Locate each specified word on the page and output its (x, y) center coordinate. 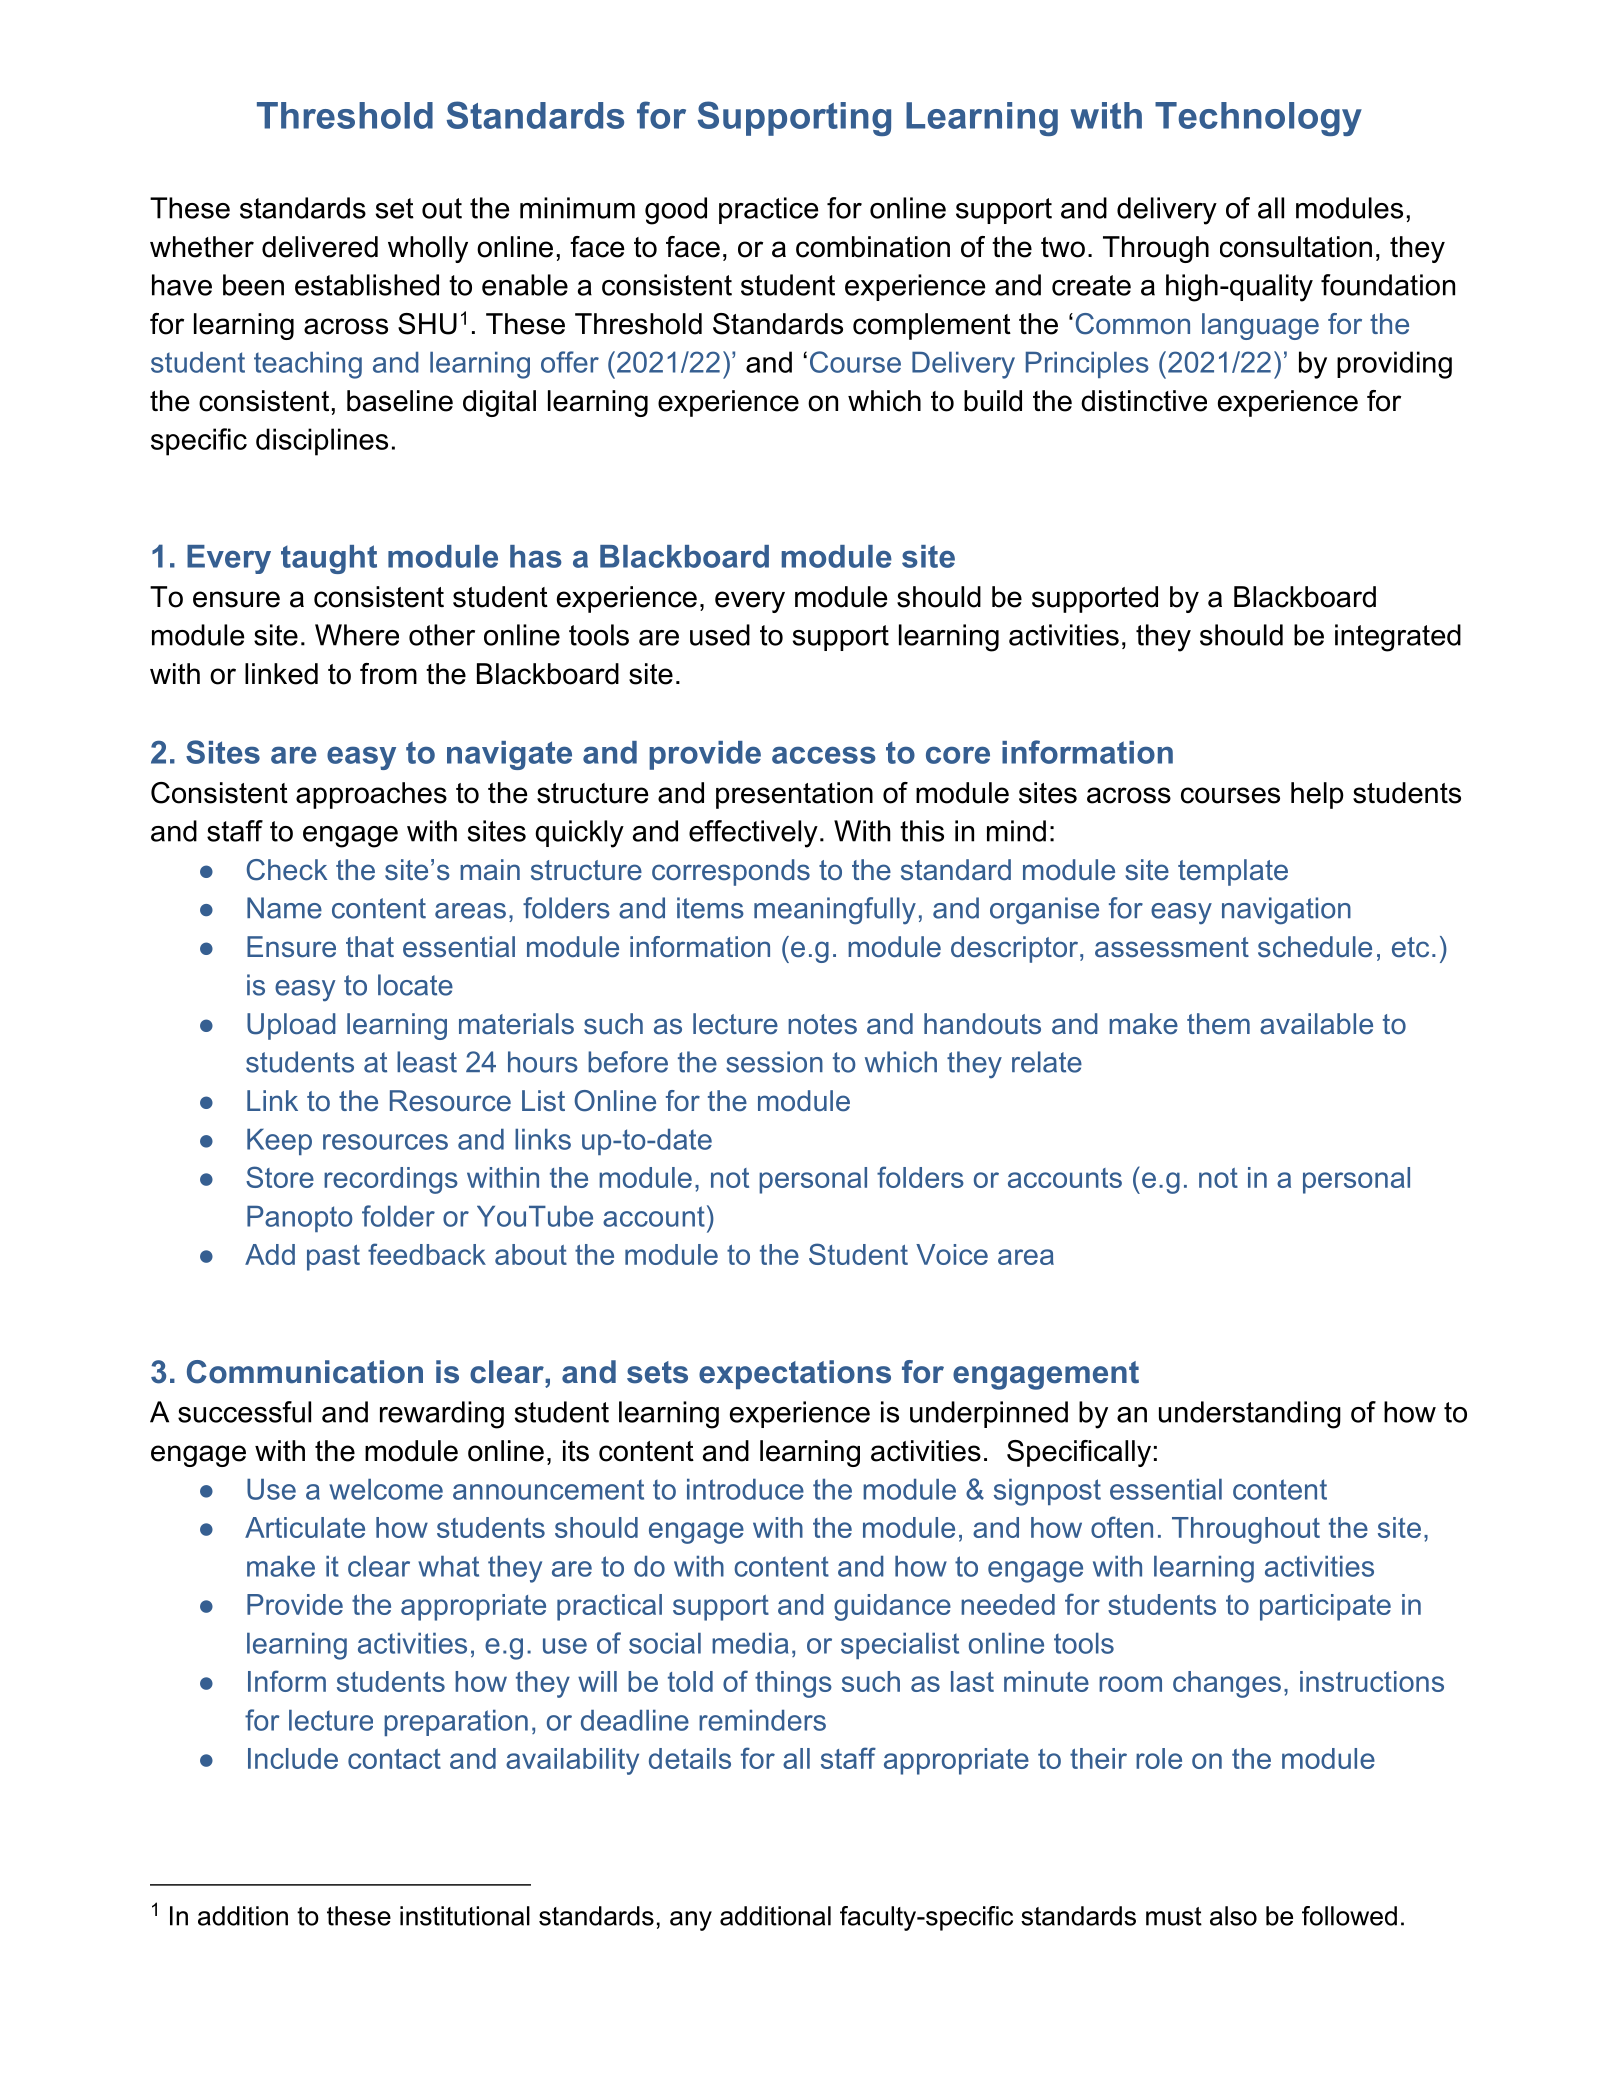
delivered (320, 247)
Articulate (305, 1527)
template (1233, 872)
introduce (745, 1489)
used (720, 635)
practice (768, 210)
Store (280, 1177)
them (1218, 1024)
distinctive (1144, 401)
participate (1325, 1607)
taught (329, 559)
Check (287, 870)
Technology (1258, 119)
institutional (465, 1916)
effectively (753, 834)
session (774, 1062)
